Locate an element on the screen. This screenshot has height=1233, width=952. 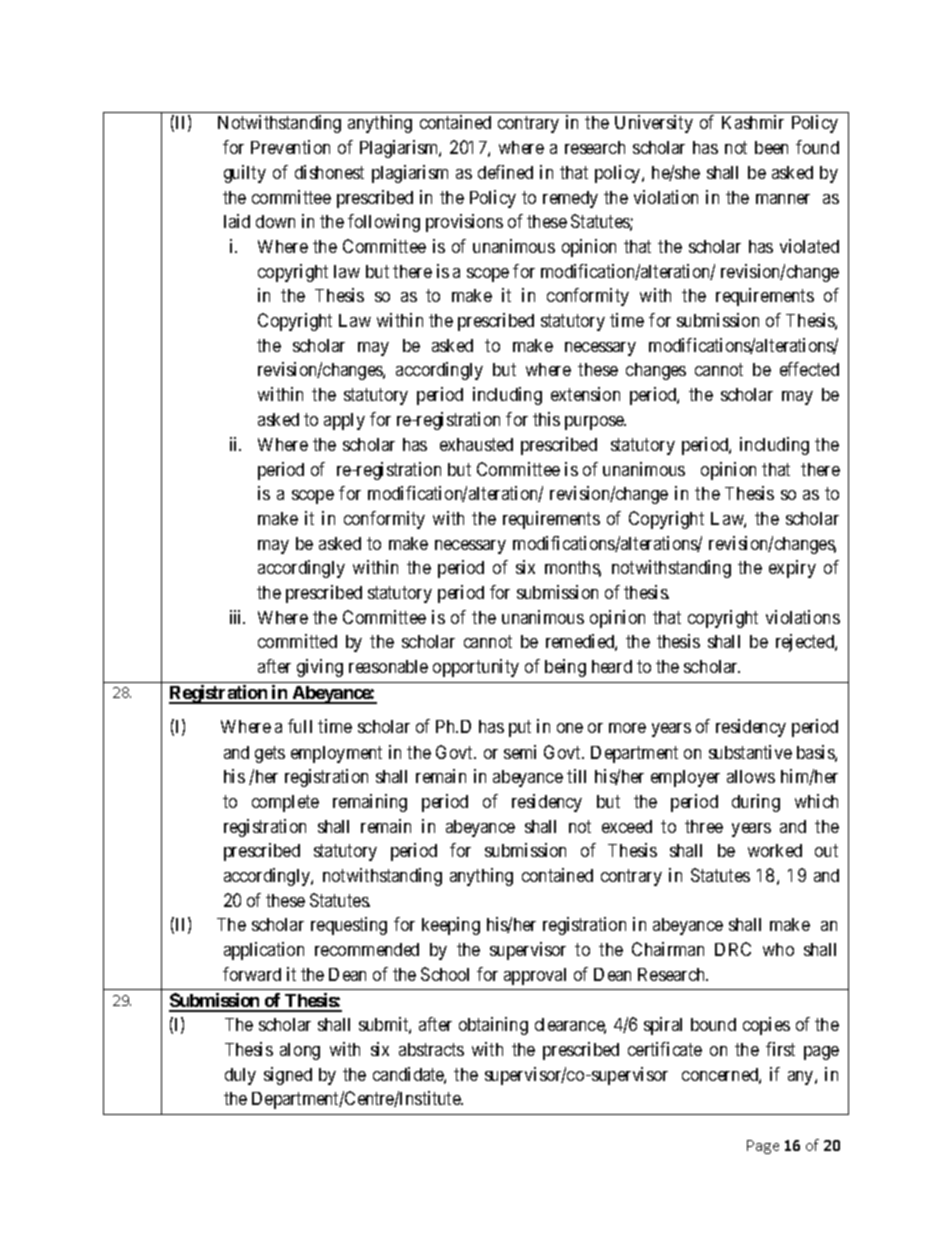
effected is located at coordinates (809, 369).
